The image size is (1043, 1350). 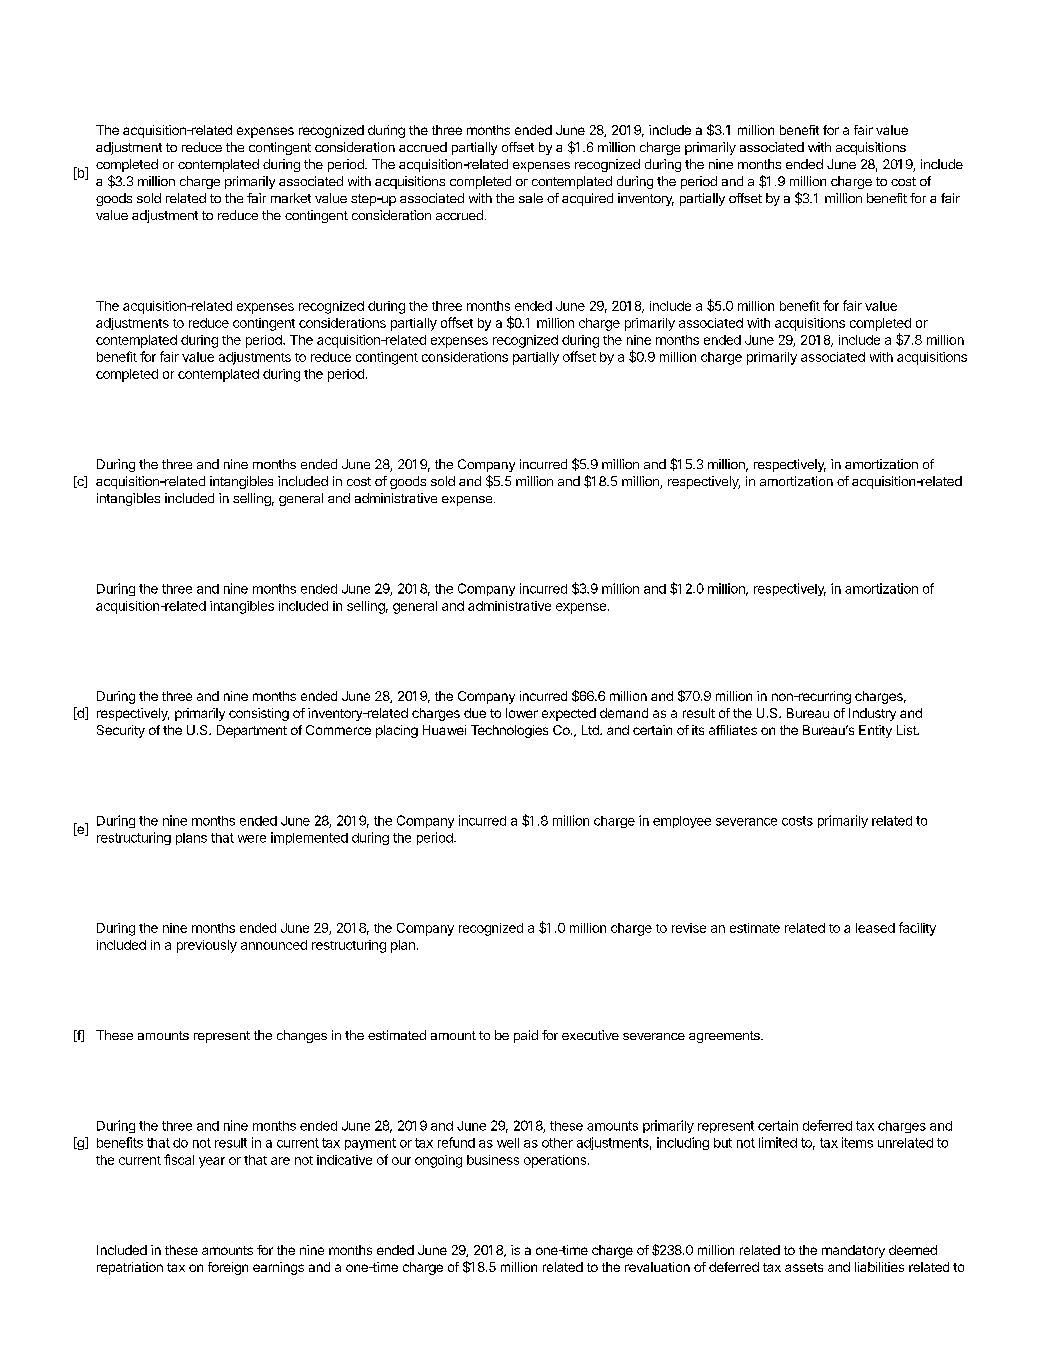 I want to click on Department, so click(x=252, y=731).
